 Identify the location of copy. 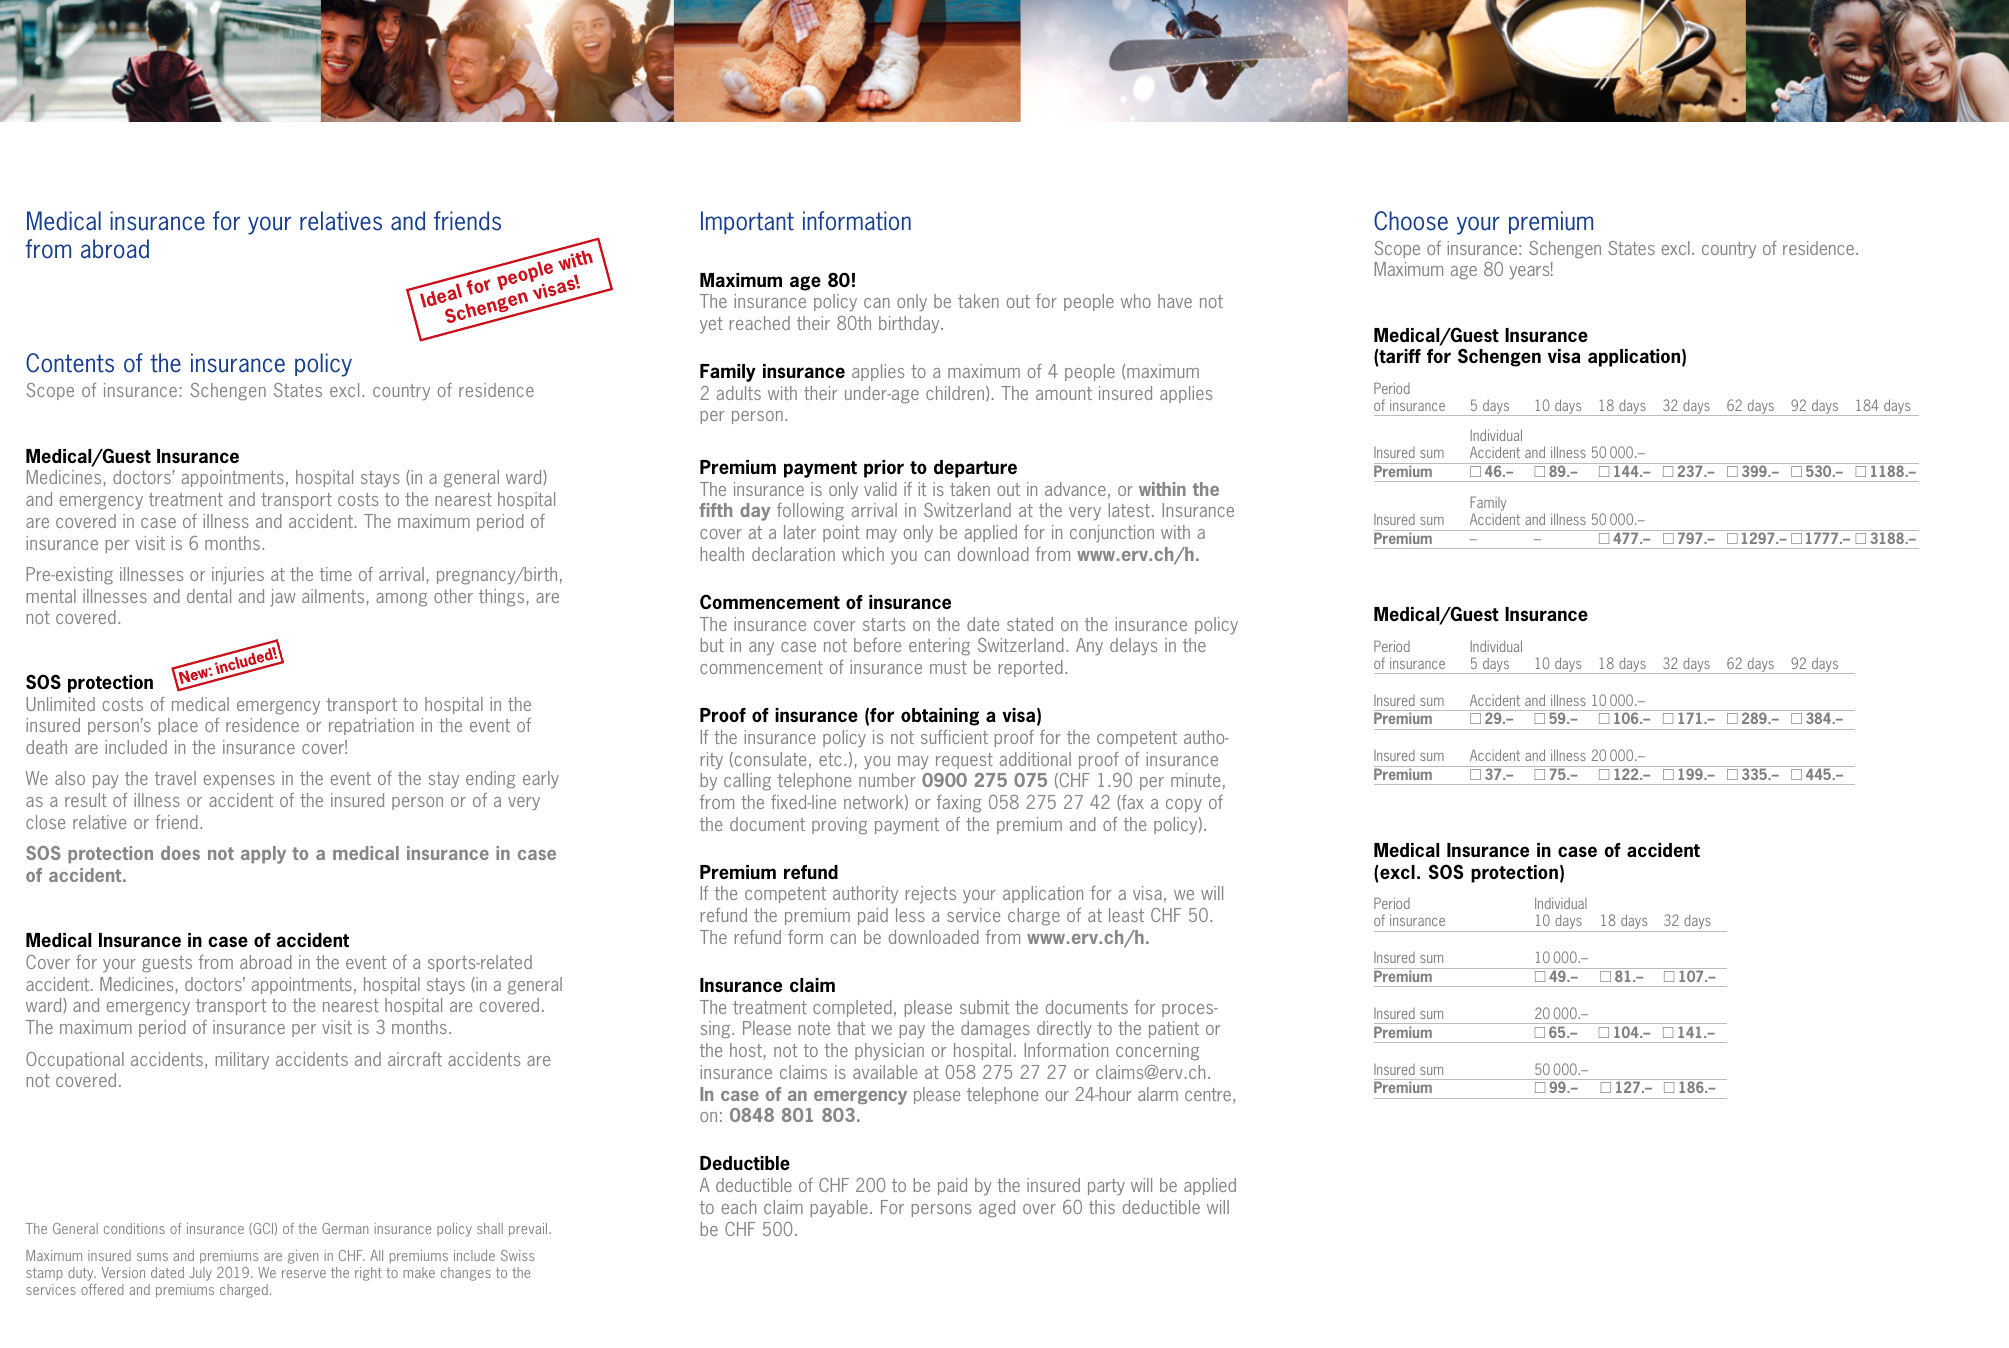
(1184, 805).
